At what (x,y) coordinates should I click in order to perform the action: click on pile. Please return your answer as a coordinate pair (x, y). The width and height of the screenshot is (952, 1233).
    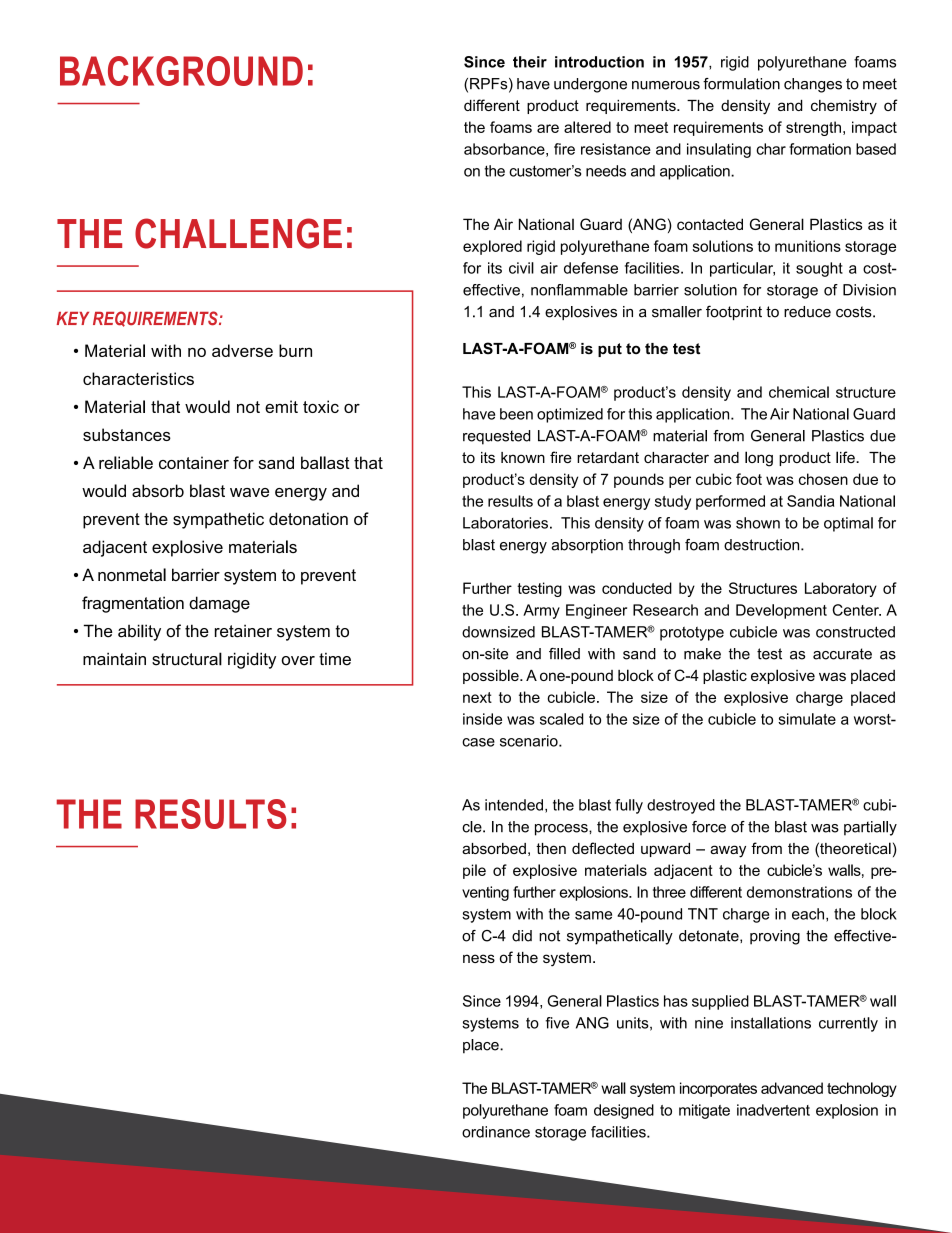
    Looking at the image, I should click on (474, 871).
